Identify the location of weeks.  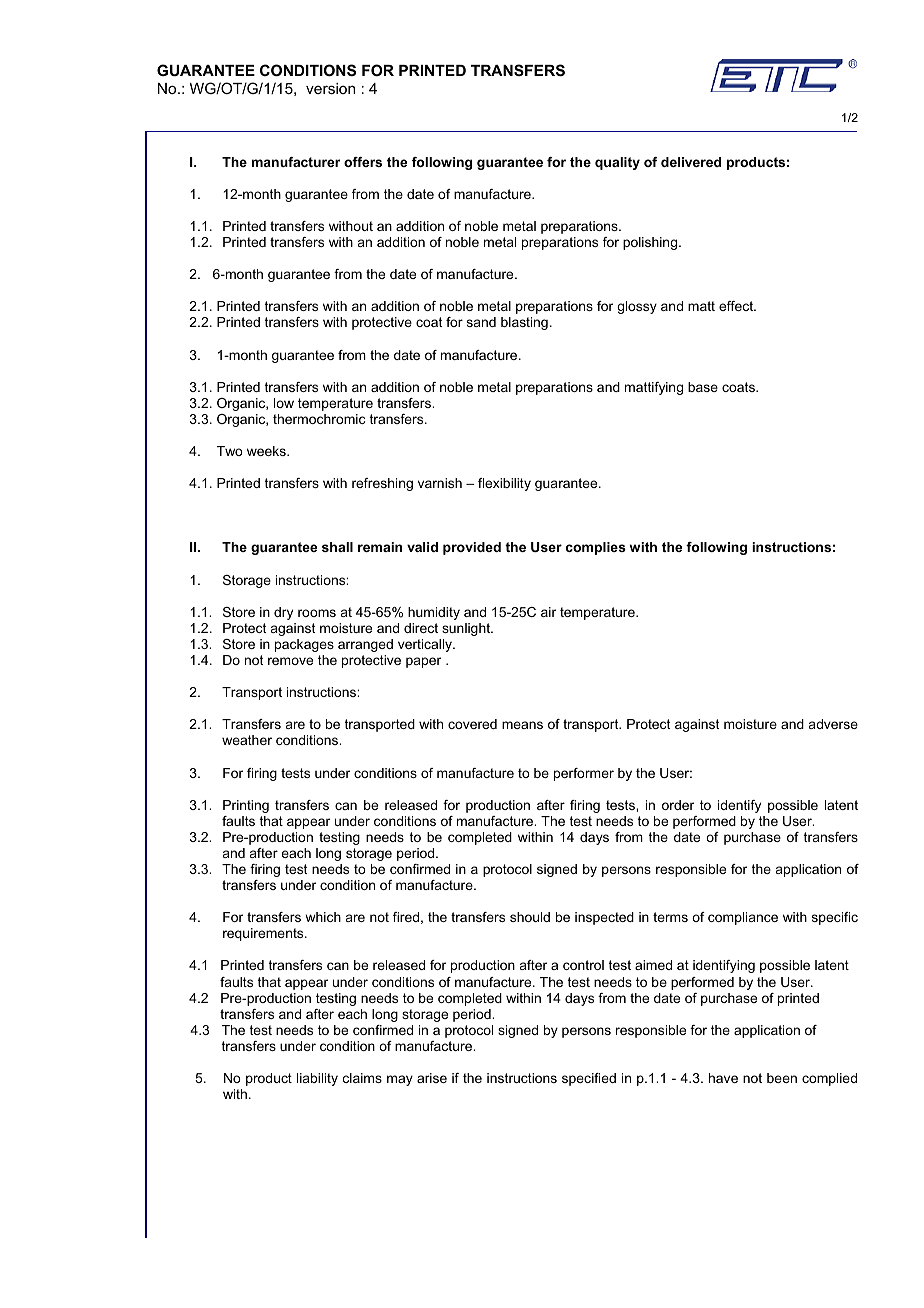
(267, 451).
